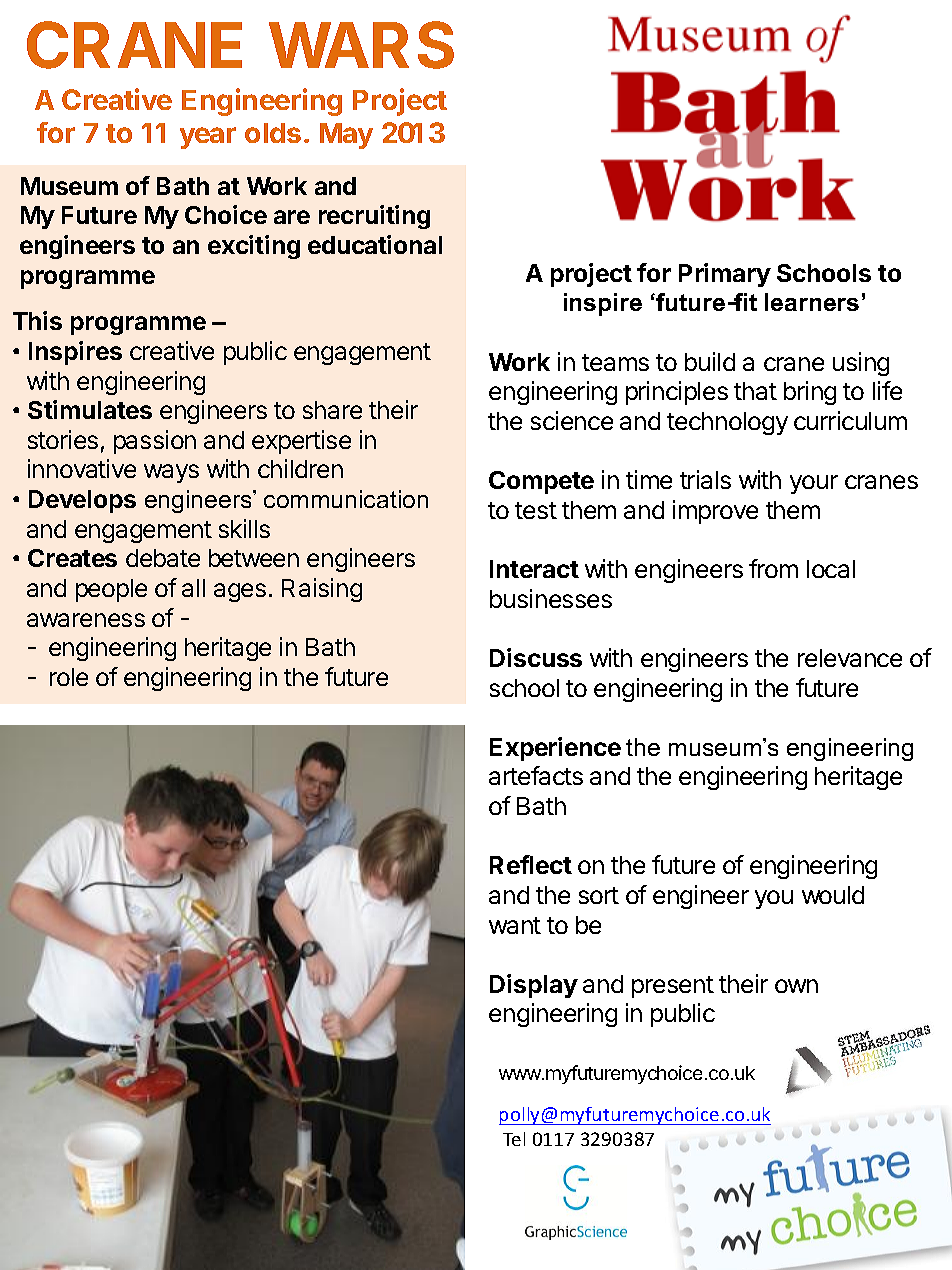 Image resolution: width=952 pixels, height=1270 pixels. I want to click on Reflect, so click(531, 864).
